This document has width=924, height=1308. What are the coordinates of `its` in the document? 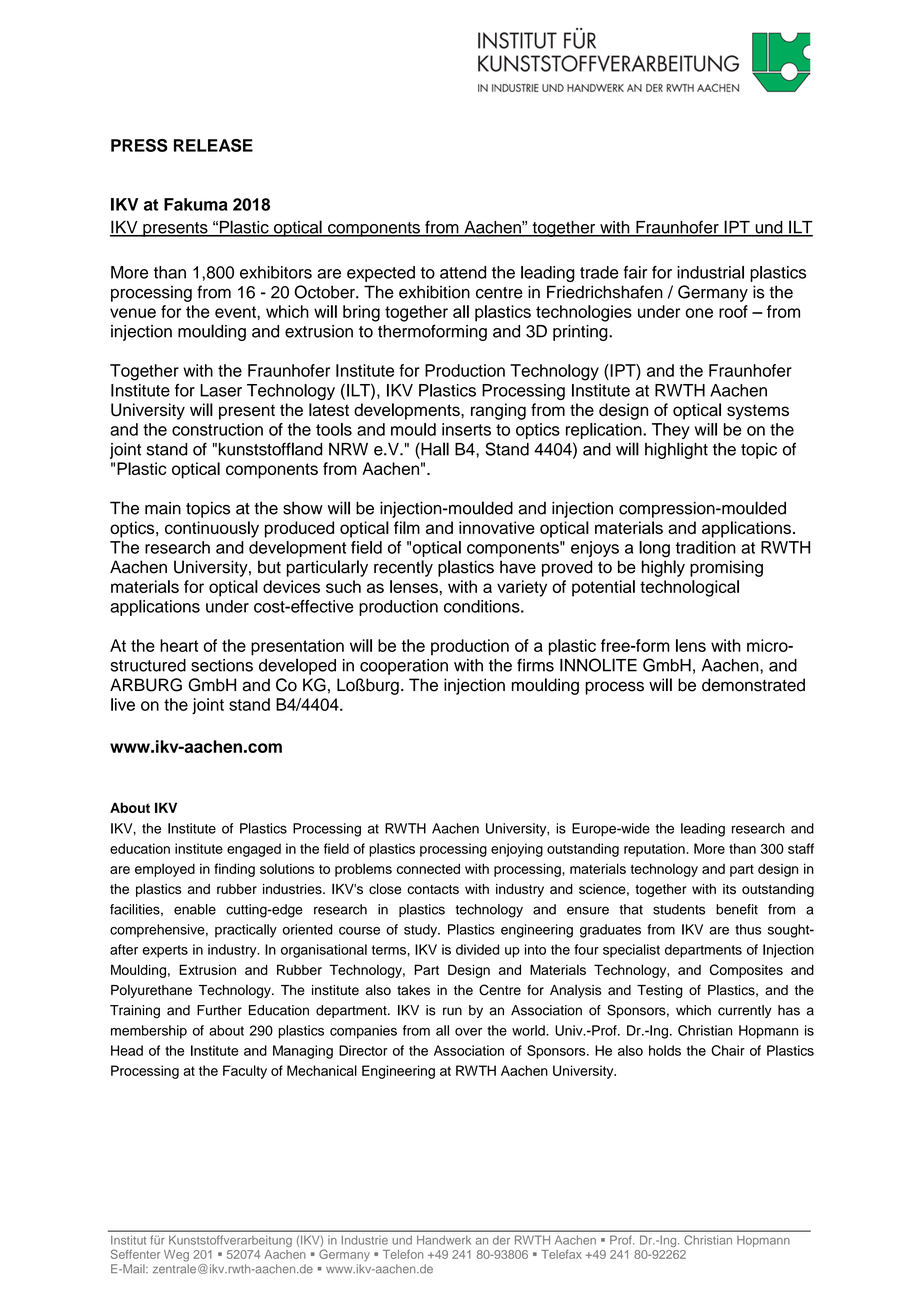 It's located at (729, 889).
